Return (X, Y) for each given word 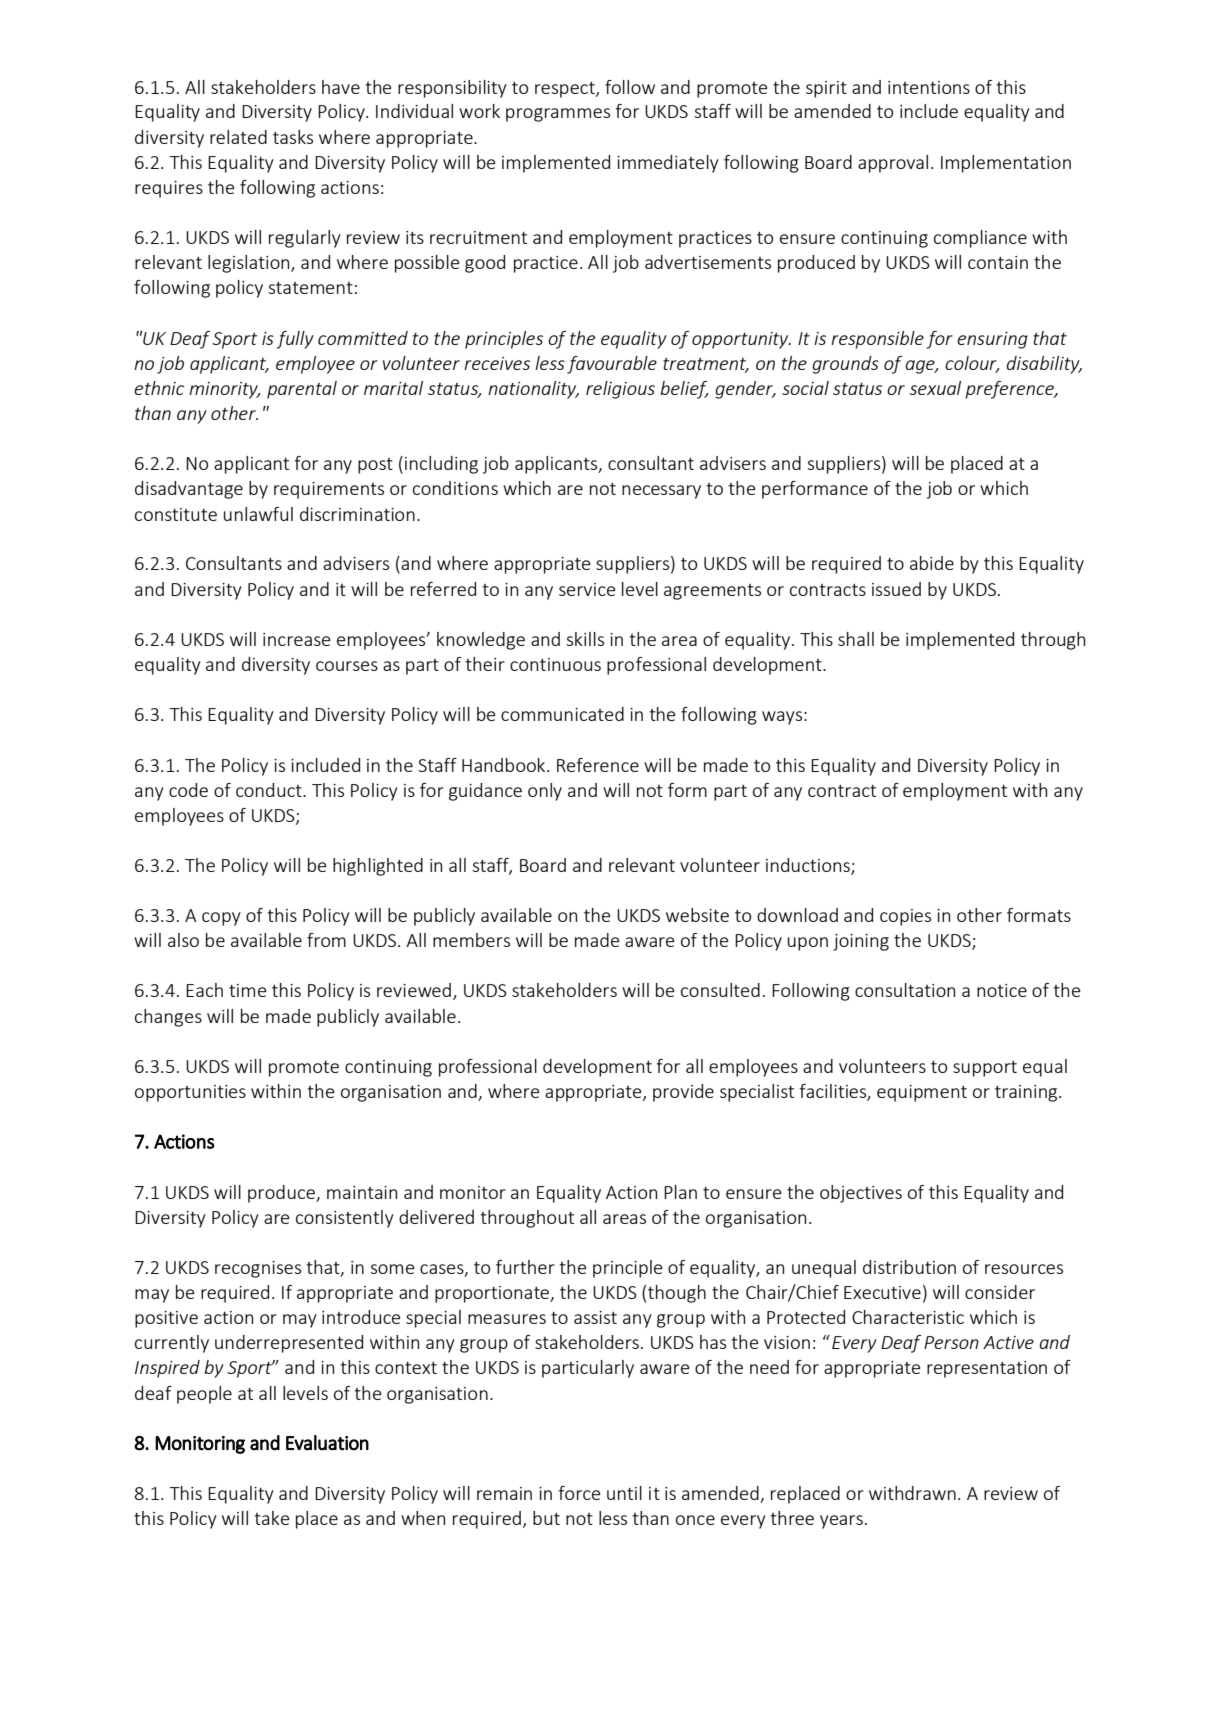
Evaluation (327, 1443)
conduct (270, 790)
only (545, 792)
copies (905, 917)
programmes (558, 115)
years (841, 1522)
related (238, 137)
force (580, 1493)
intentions (929, 87)
